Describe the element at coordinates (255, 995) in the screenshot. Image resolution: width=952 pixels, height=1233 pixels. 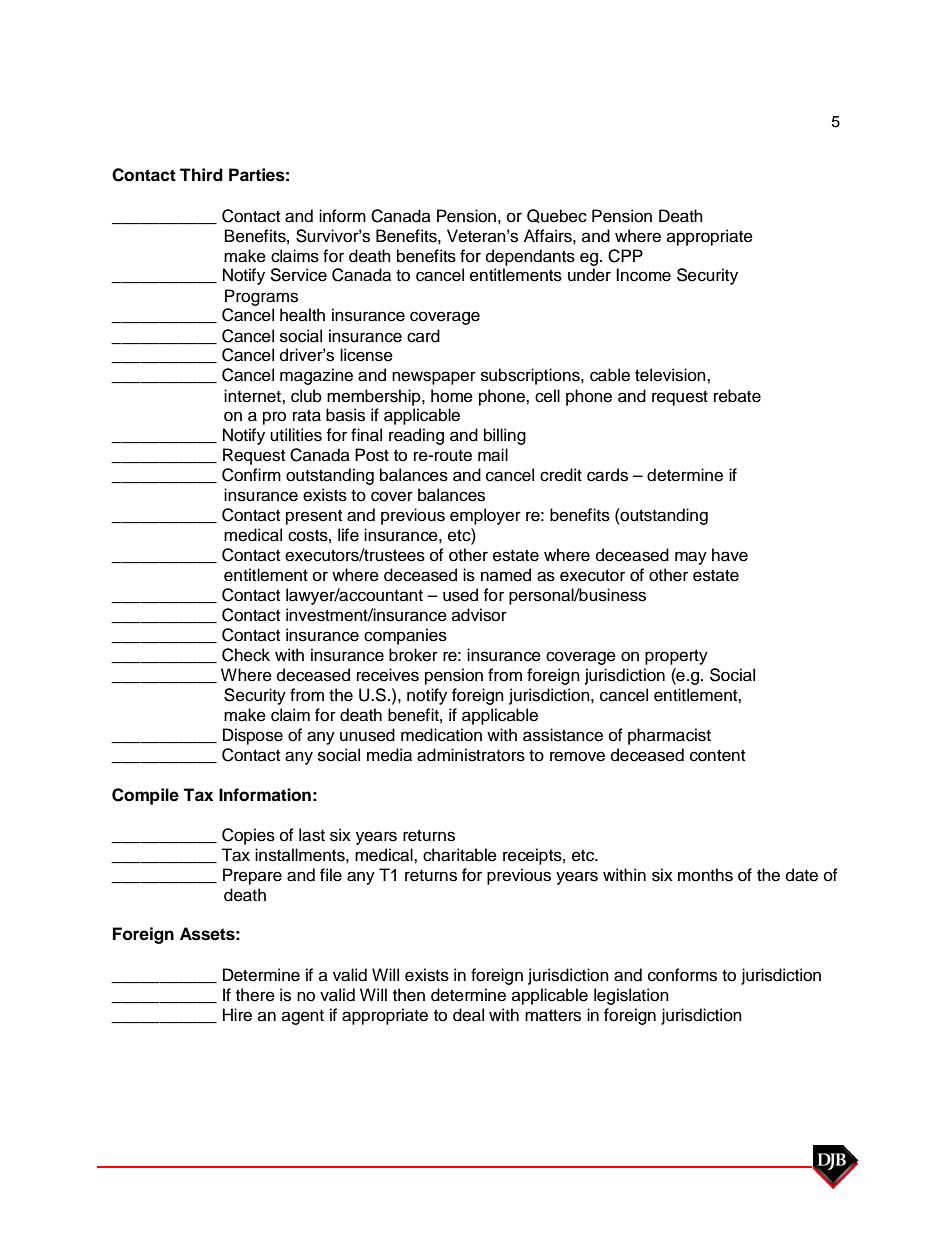
I see `there` at that location.
